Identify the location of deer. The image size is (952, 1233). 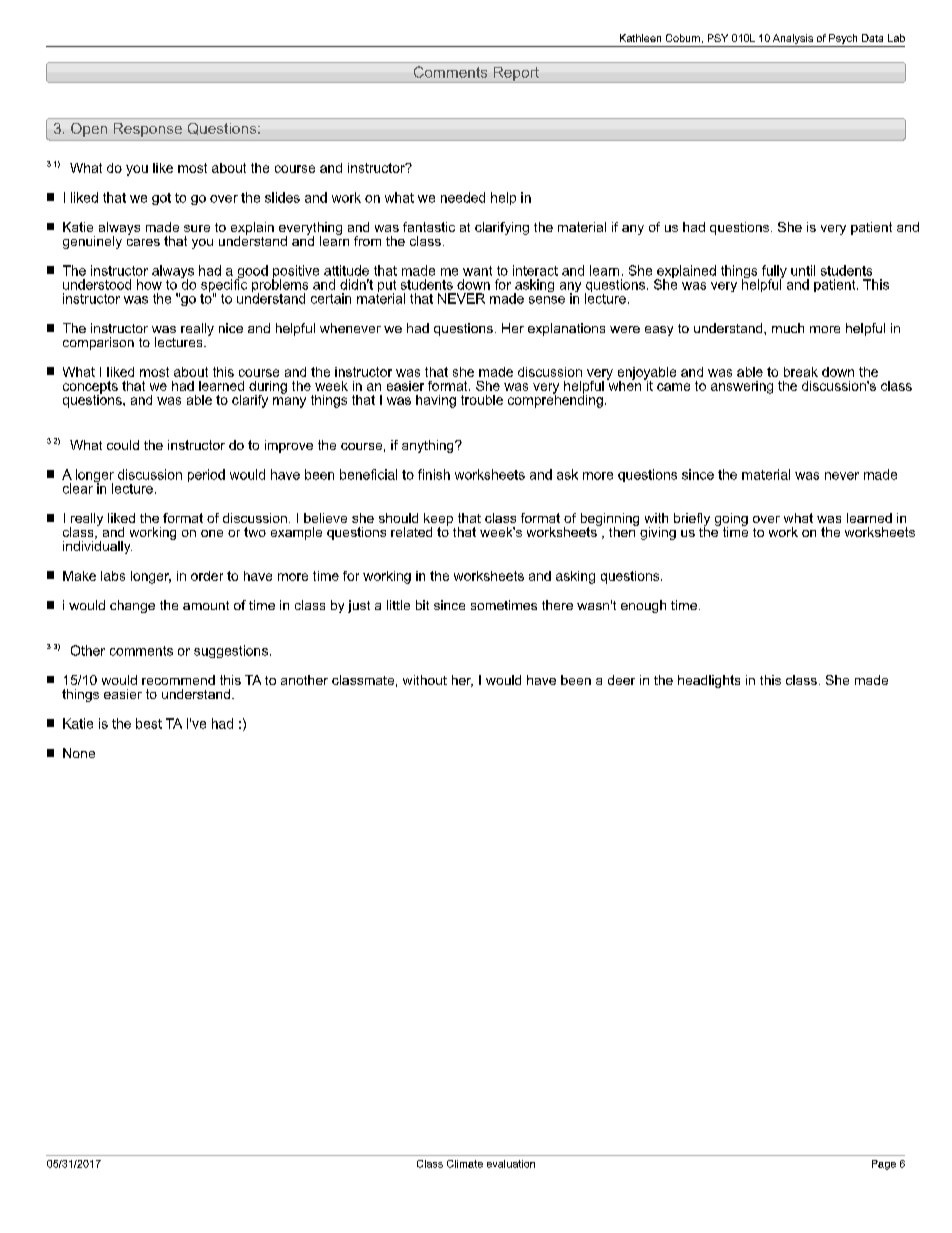
(621, 680).
